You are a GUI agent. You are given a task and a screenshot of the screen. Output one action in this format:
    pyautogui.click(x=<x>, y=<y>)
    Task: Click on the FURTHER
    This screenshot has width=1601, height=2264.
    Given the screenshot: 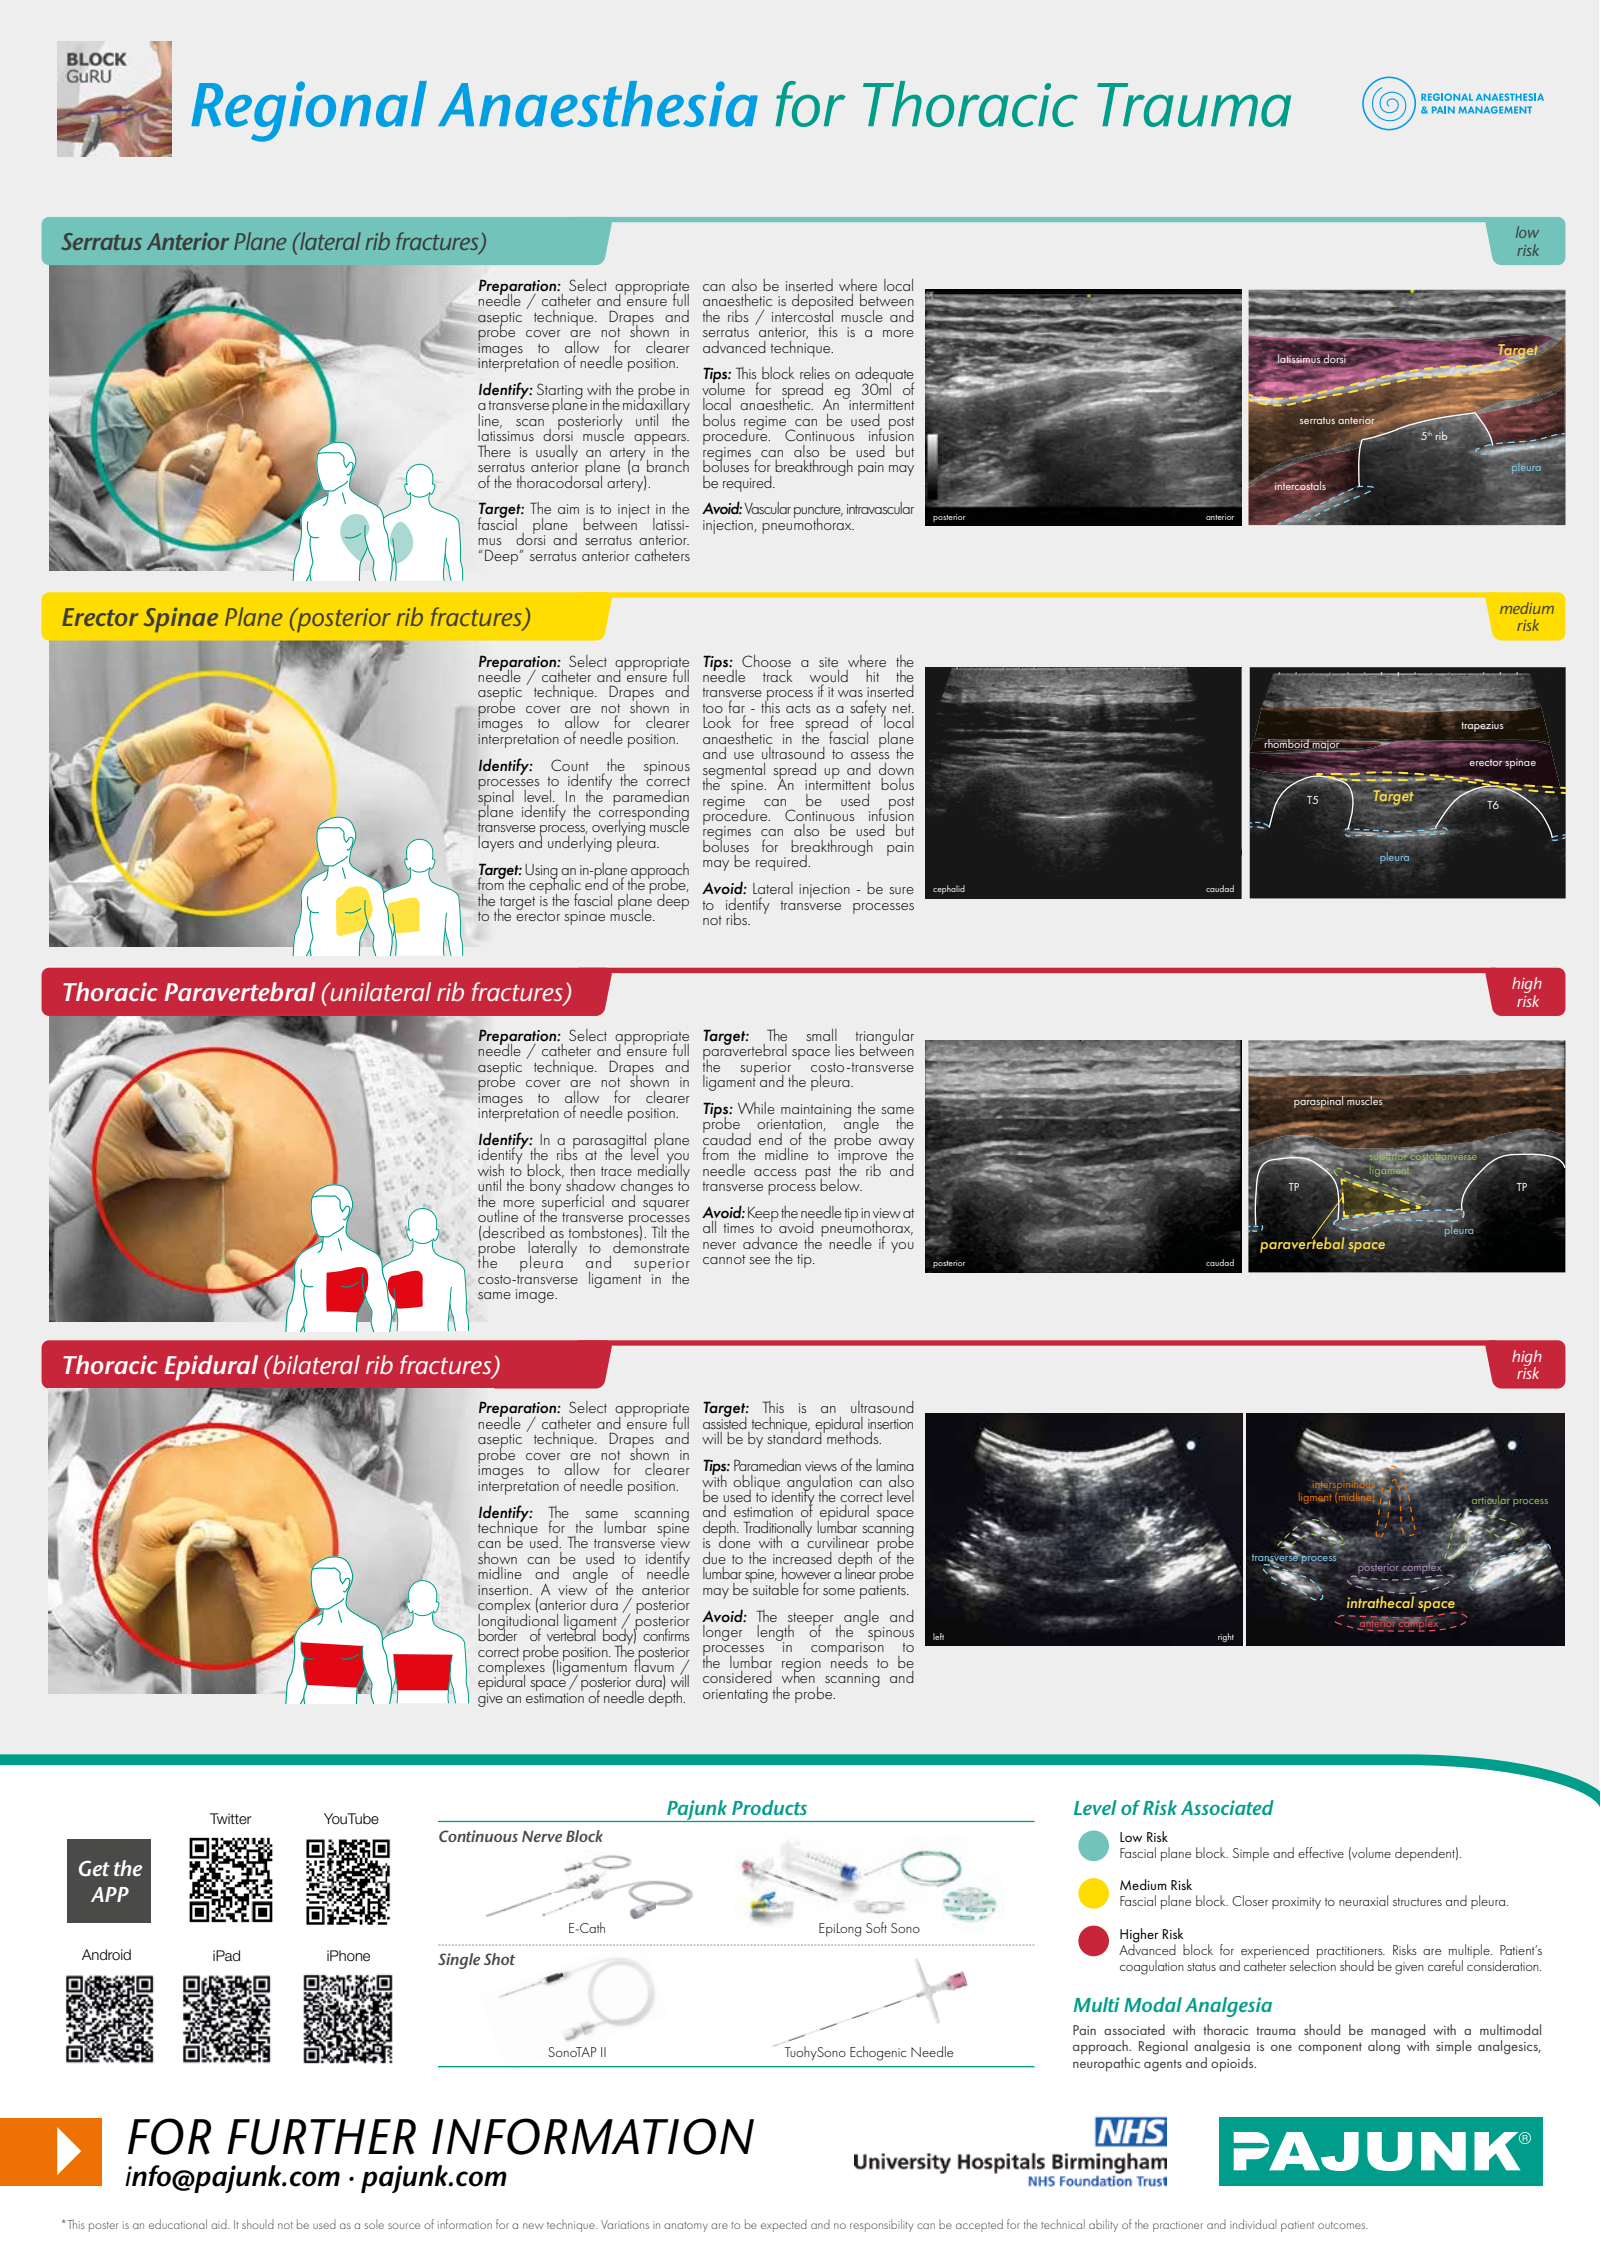 What is the action you would take?
    pyautogui.click(x=321, y=2137)
